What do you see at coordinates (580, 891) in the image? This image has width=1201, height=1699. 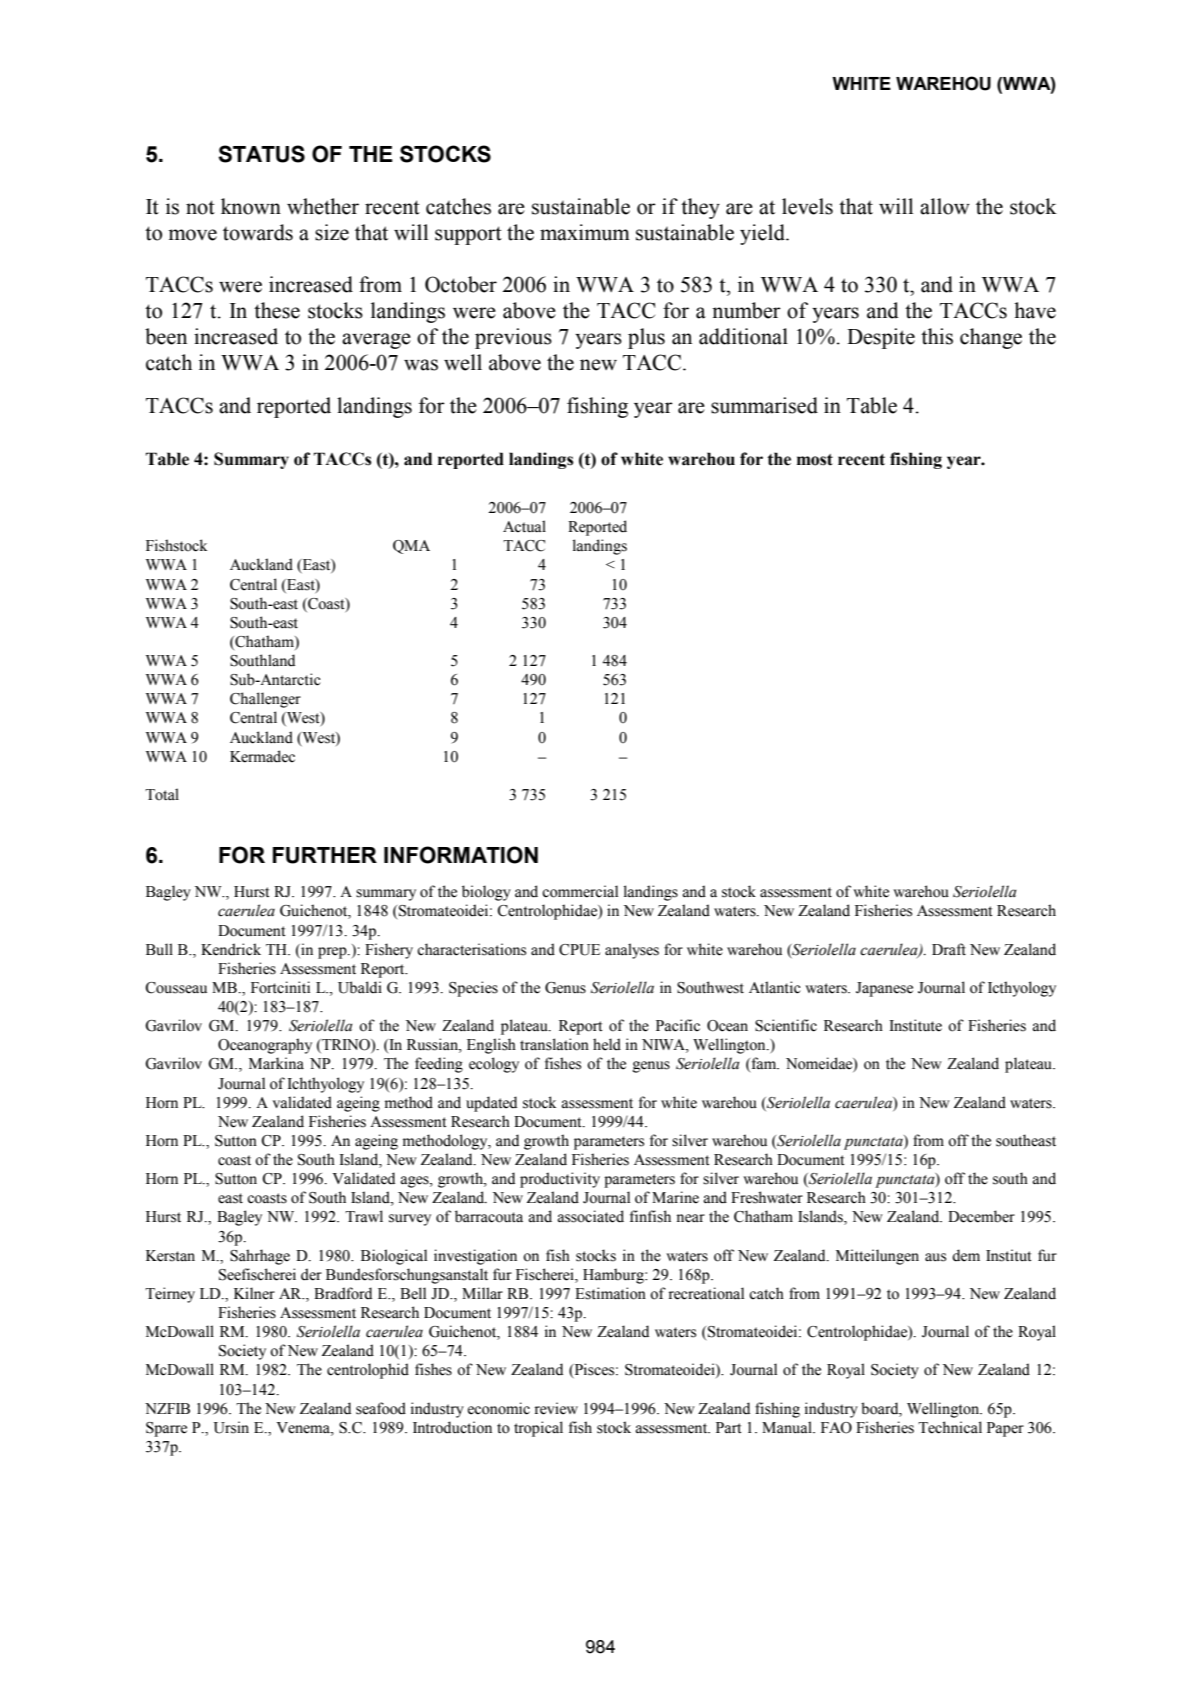 I see `commercial` at bounding box center [580, 891].
